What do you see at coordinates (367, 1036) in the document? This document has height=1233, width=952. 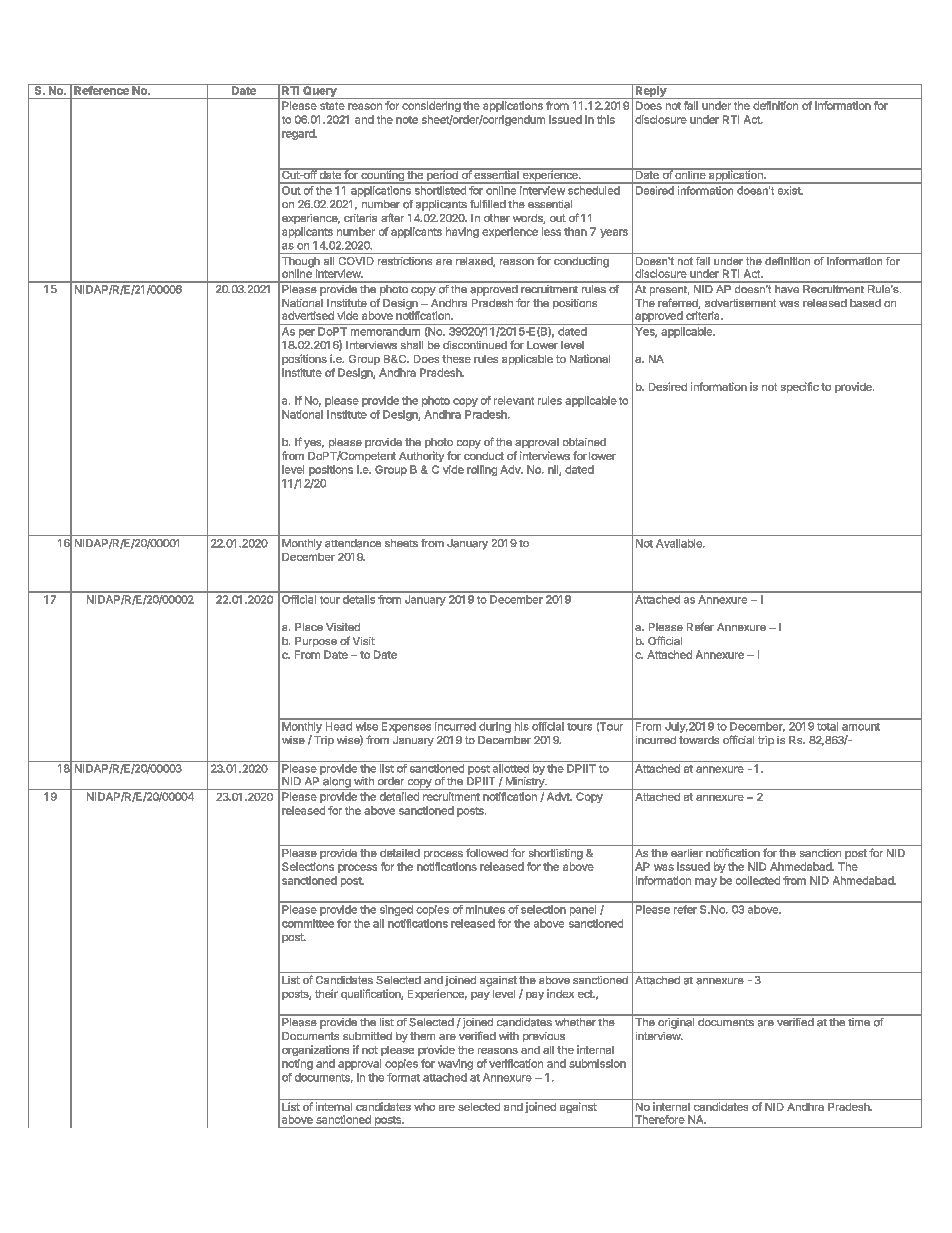 I see `submitted` at bounding box center [367, 1036].
